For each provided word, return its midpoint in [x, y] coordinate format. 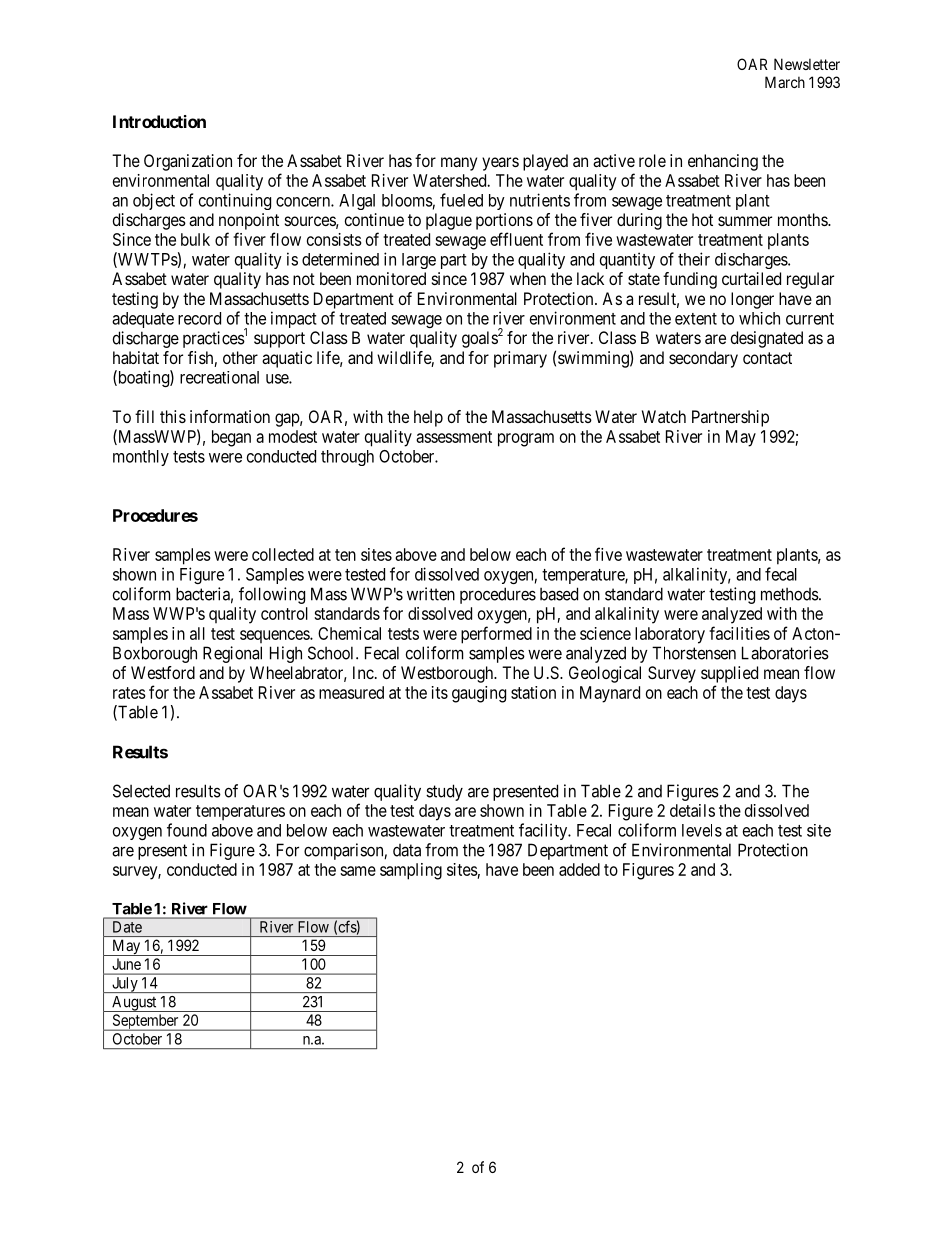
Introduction [159, 121]
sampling [411, 871]
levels [702, 830]
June [127, 964]
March [785, 82]
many [459, 164]
